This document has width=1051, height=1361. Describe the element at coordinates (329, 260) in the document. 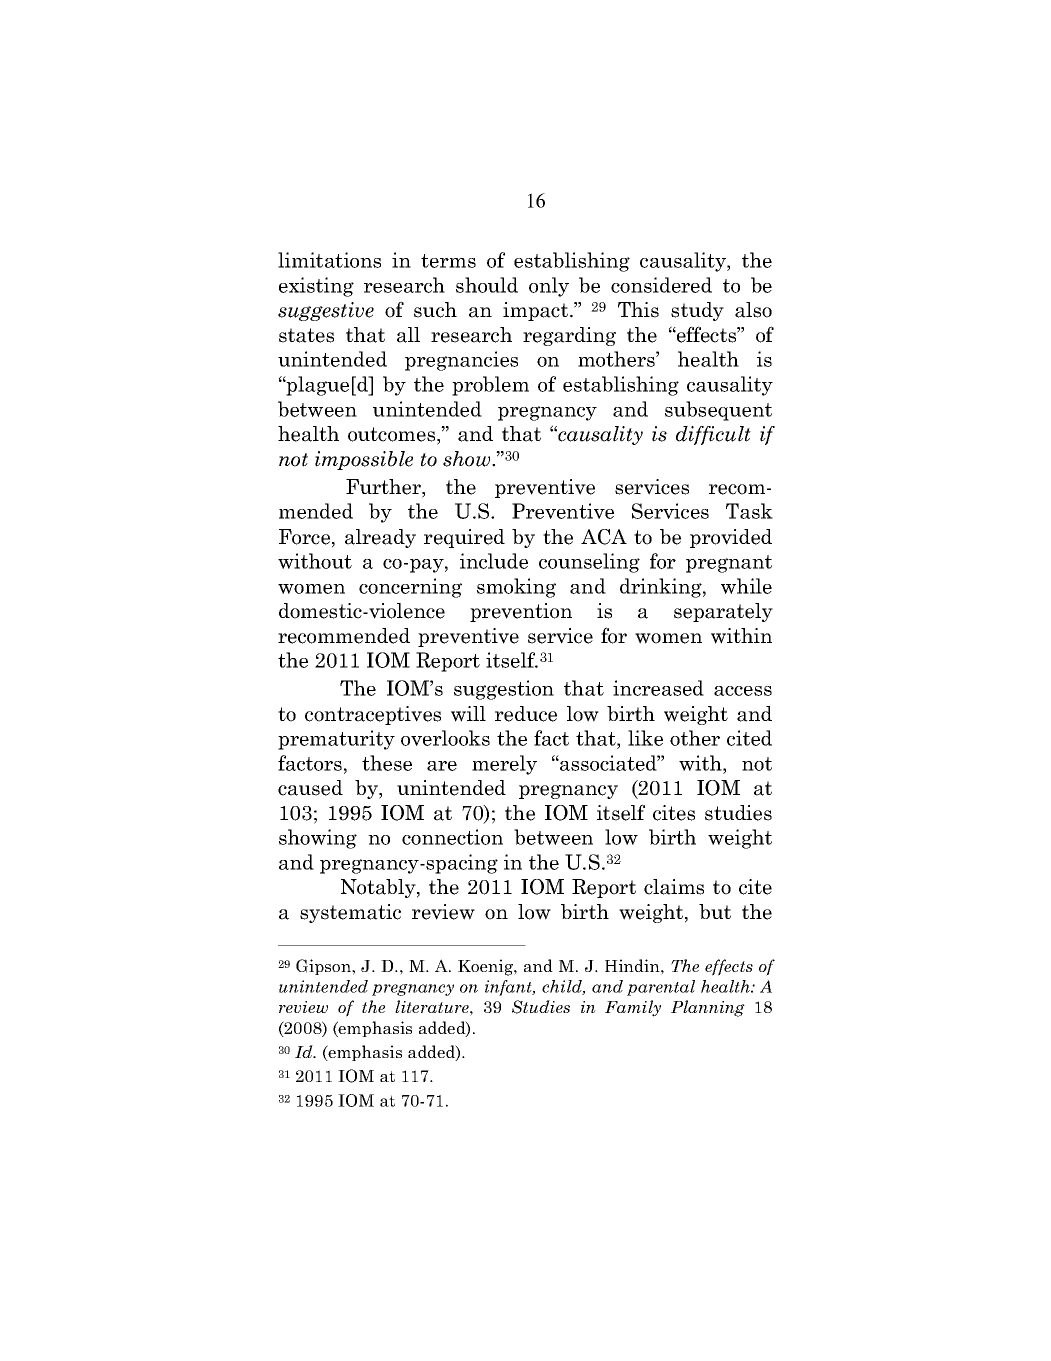

I see `limitations` at that location.
